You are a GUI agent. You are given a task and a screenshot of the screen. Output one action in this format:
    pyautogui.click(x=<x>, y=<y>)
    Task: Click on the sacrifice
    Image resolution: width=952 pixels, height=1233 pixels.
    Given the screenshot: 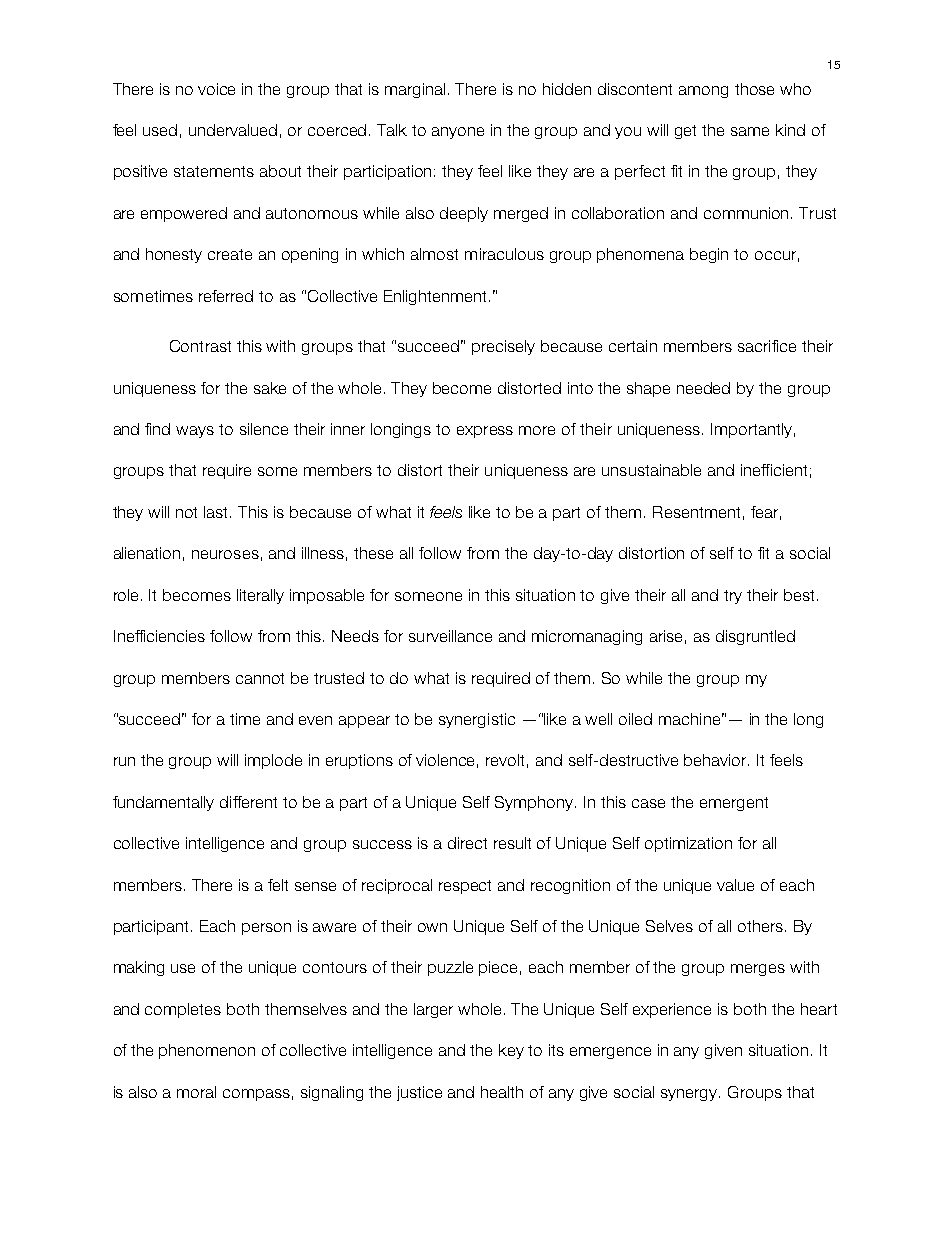 What is the action you would take?
    pyautogui.click(x=767, y=346)
